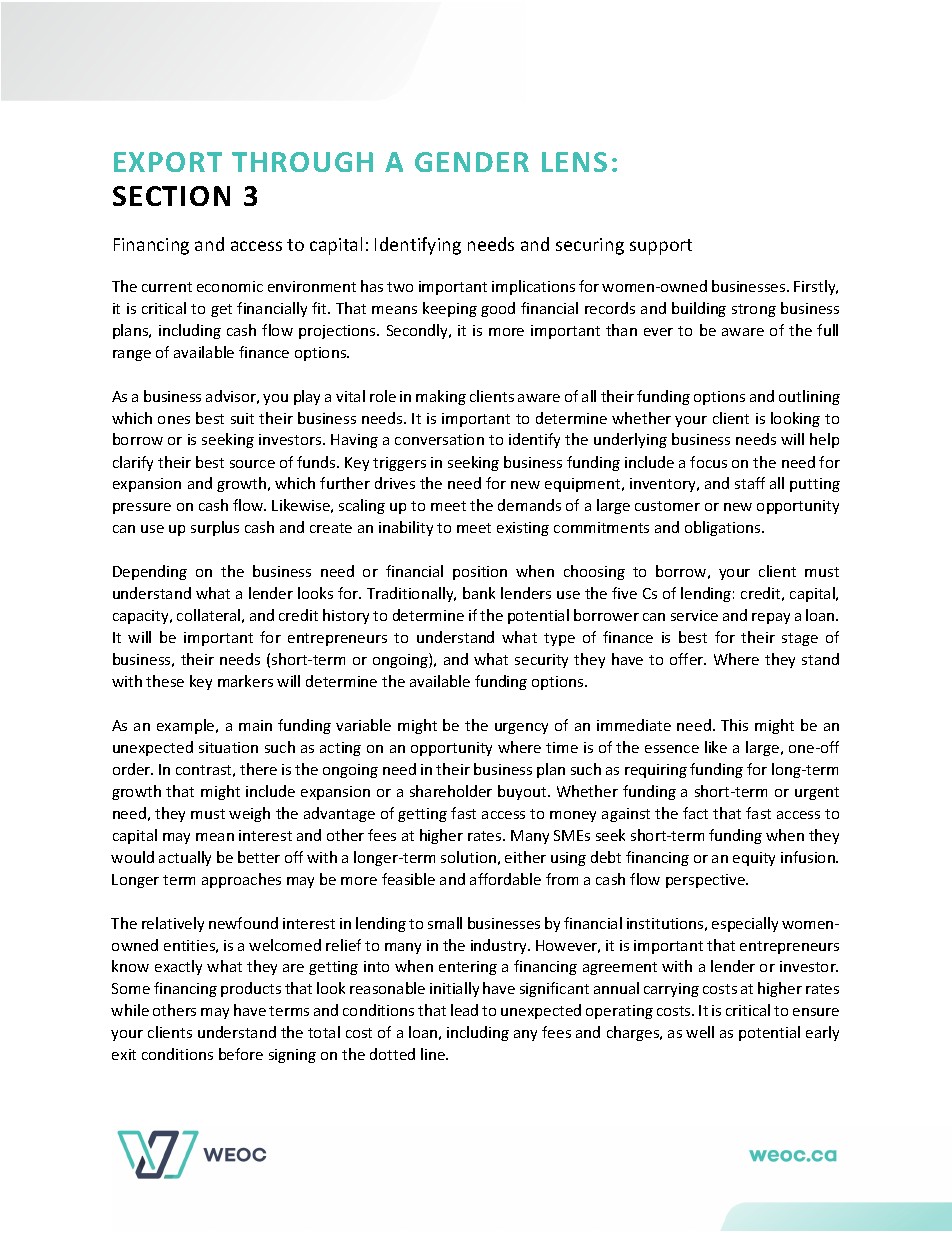 The width and height of the screenshot is (952, 1233). What do you see at coordinates (521, 728) in the screenshot?
I see `urgency` at bounding box center [521, 728].
